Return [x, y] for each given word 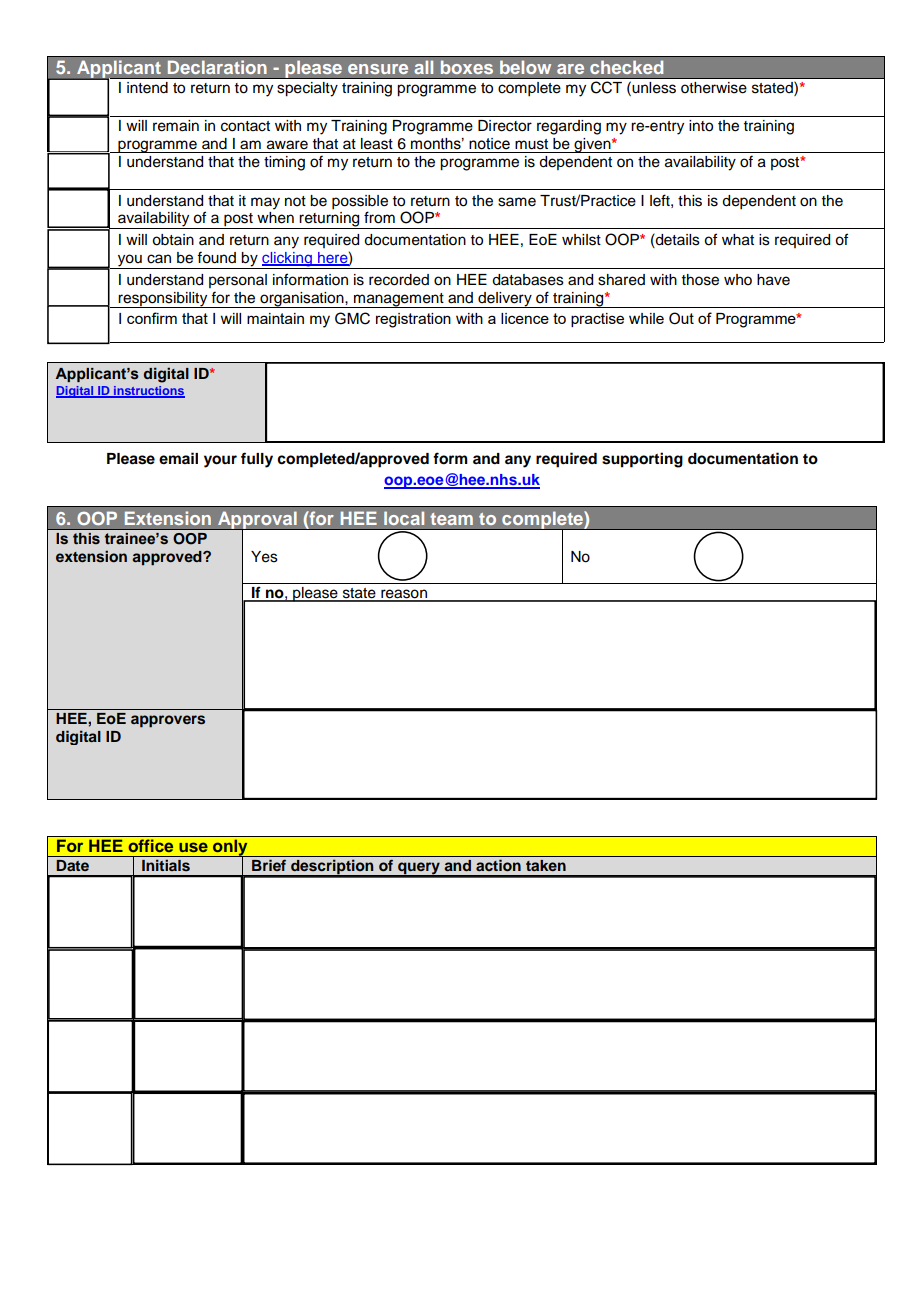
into [701, 126]
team [451, 519]
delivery [505, 300]
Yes [264, 557]
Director [505, 126]
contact [245, 126]
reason [404, 595]
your [220, 461]
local [404, 518]
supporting [642, 460]
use [193, 847]
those [700, 280]
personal [238, 281]
